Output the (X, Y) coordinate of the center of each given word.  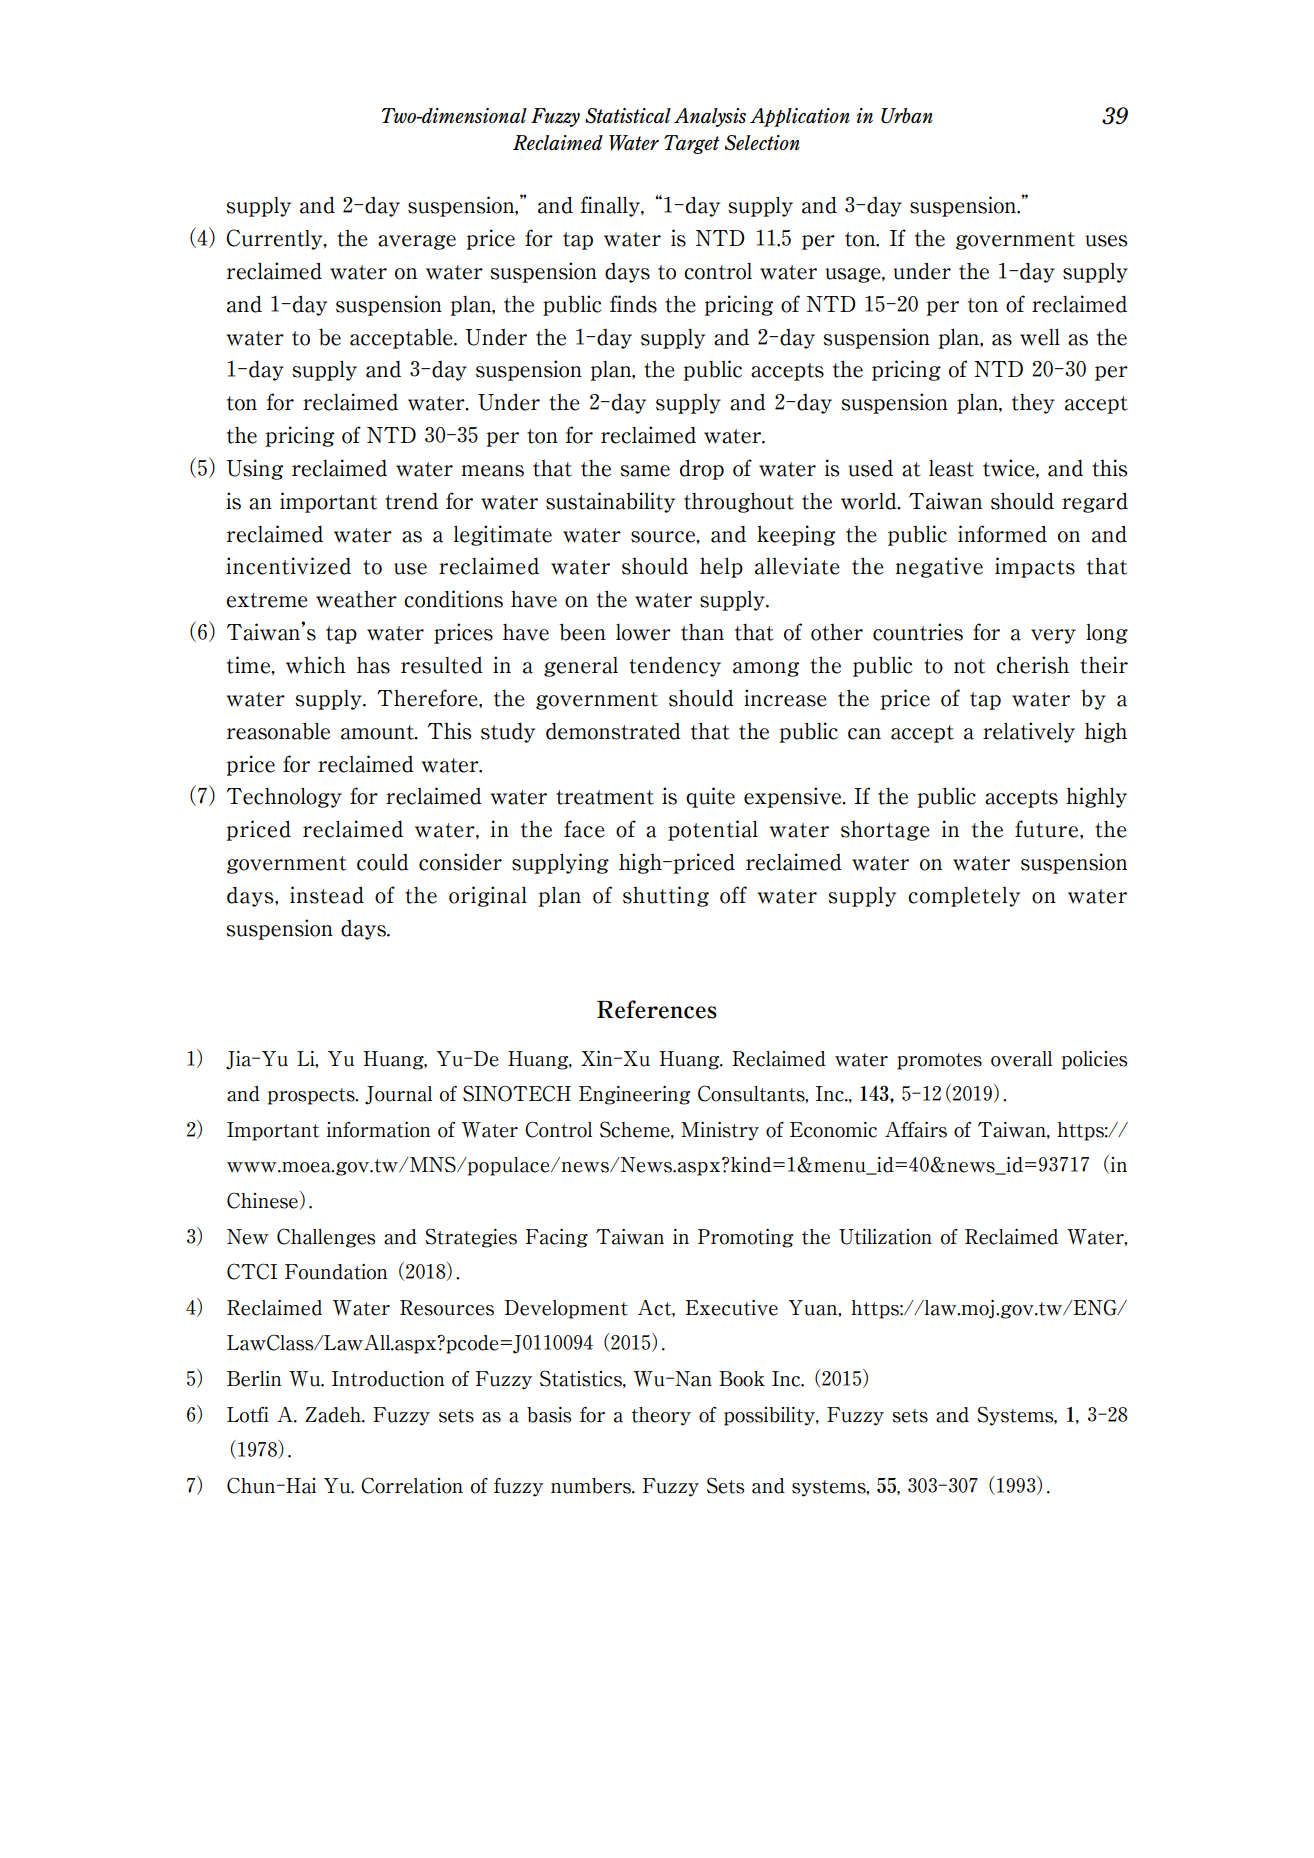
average (417, 242)
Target (692, 144)
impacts (1035, 567)
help (721, 567)
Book (742, 1379)
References (657, 1009)
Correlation (412, 1485)
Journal (398, 1095)
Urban (907, 116)
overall (1021, 1059)
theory (661, 1416)
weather (356, 599)
